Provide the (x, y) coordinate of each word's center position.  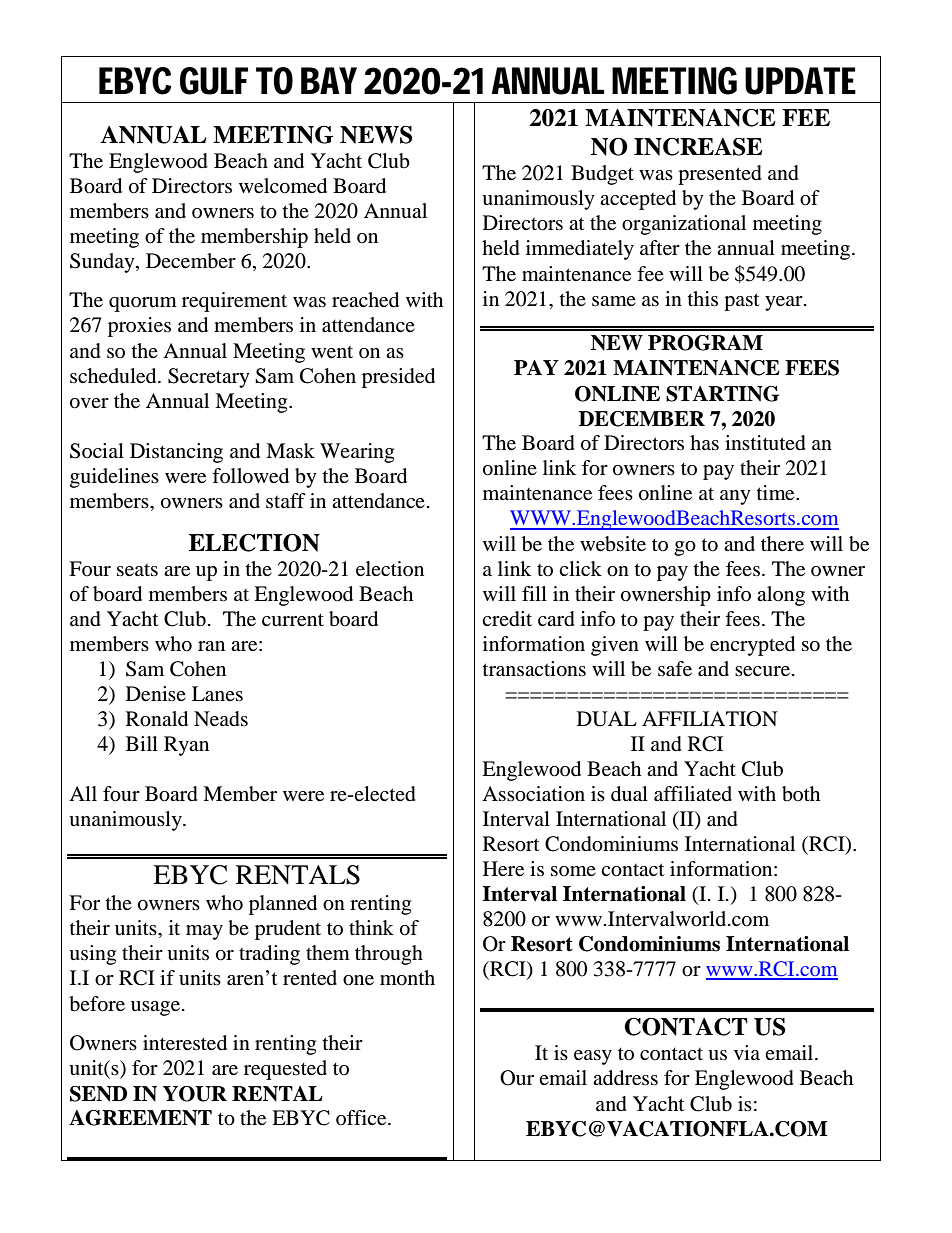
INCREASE (698, 147)
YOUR (195, 1094)
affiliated (693, 794)
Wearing (357, 453)
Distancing (176, 453)
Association (533, 794)
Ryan (186, 746)
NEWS (376, 135)
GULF (214, 81)
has (704, 442)
